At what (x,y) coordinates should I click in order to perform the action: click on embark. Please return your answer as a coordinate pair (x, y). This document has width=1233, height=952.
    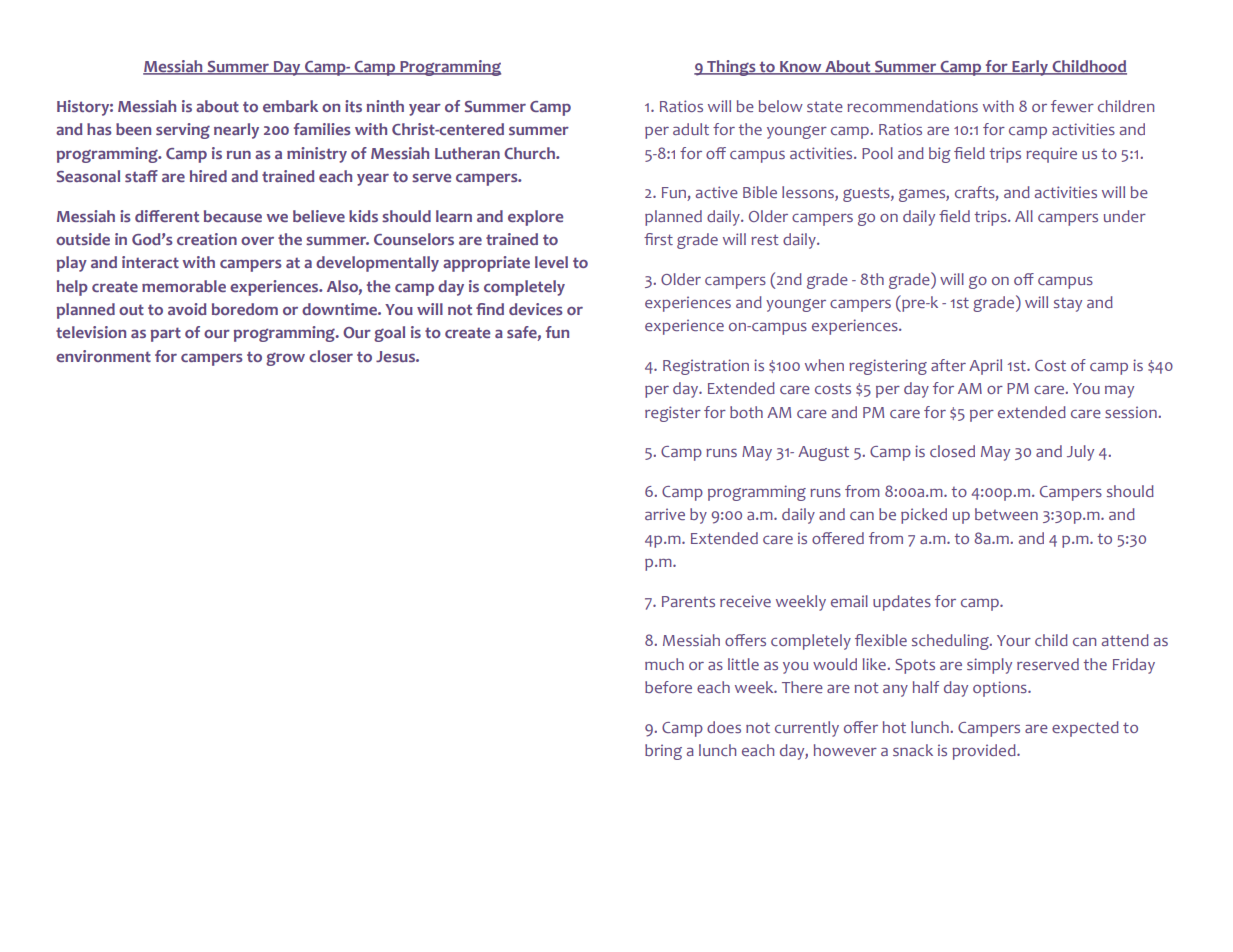
    Looking at the image, I should click on (290, 106).
